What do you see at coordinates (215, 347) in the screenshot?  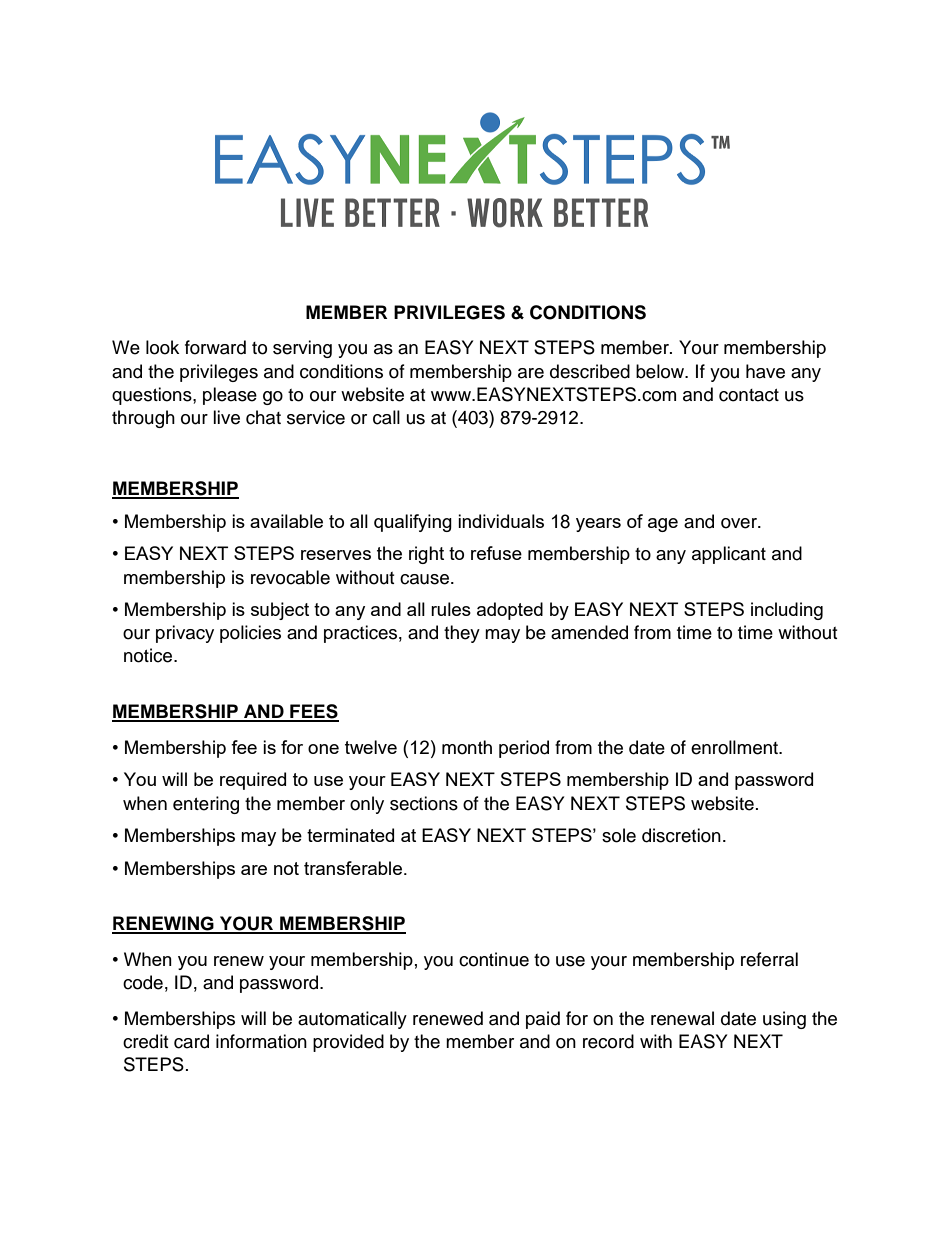 I see `forward` at bounding box center [215, 347].
